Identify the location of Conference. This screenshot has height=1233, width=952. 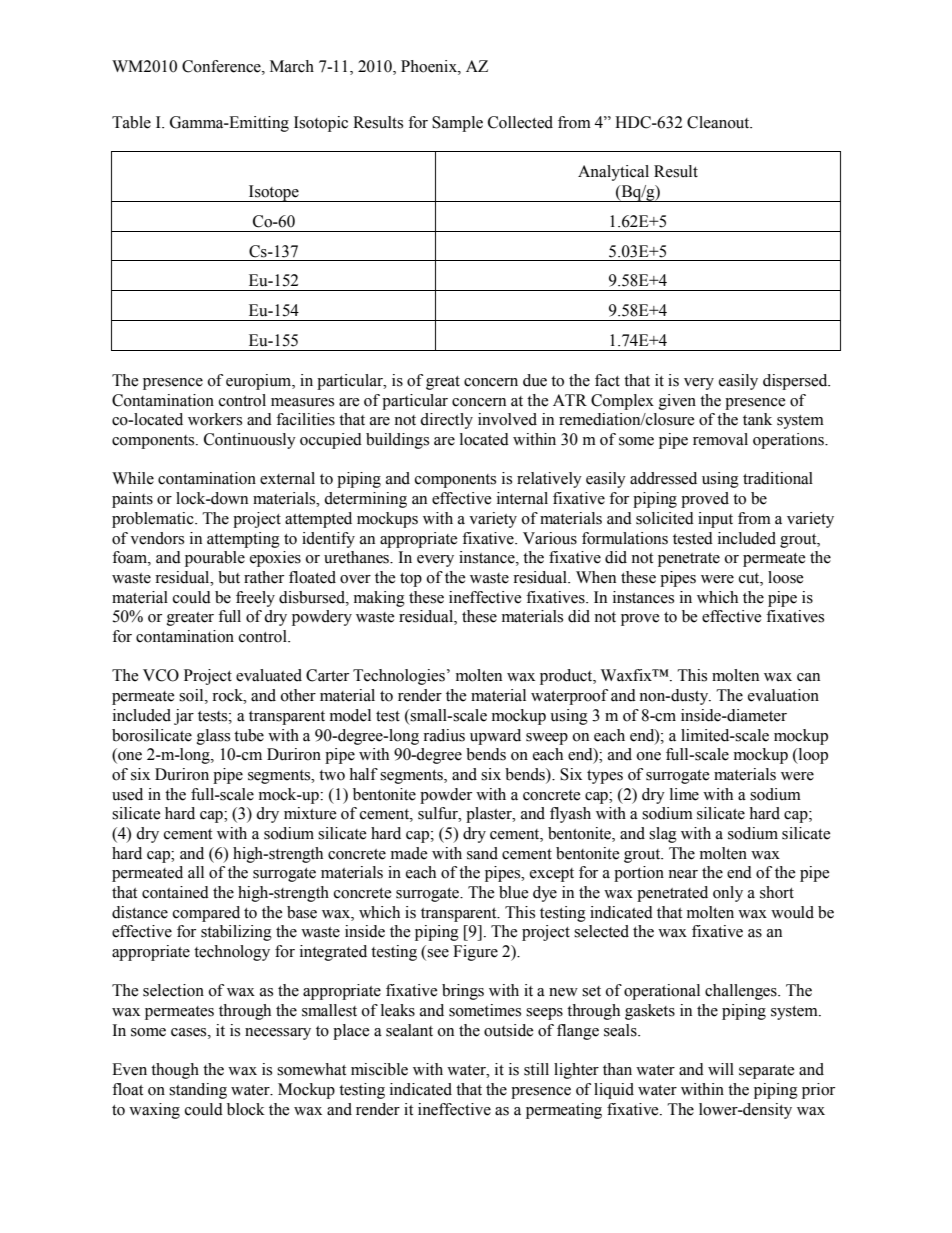
(222, 66).
